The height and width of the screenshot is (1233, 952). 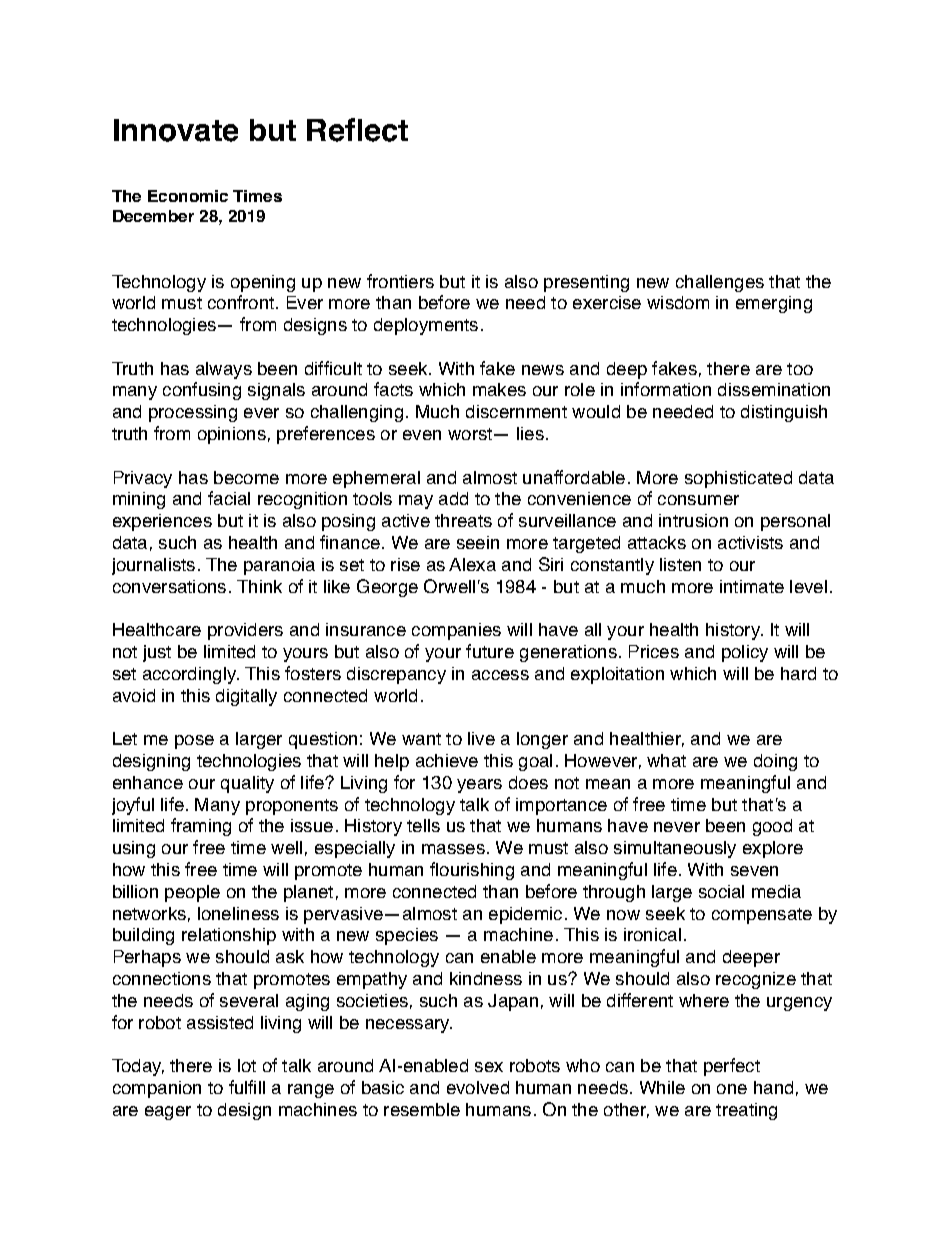 What do you see at coordinates (472, 871) in the screenshot?
I see `flourishing` at bounding box center [472, 871].
